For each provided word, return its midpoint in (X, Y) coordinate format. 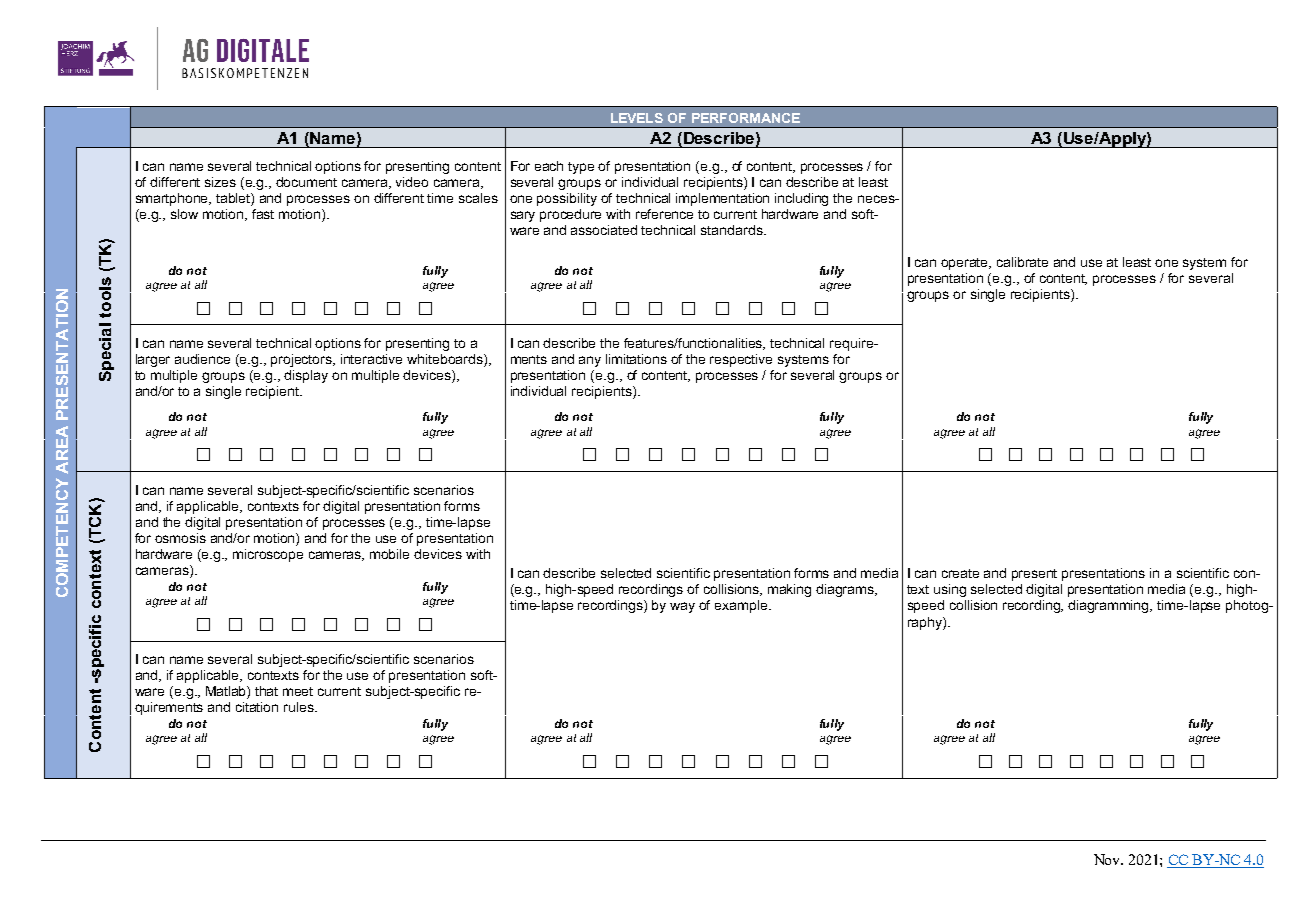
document (306, 182)
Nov (1108, 859)
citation (257, 707)
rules (300, 707)
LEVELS (637, 118)
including (801, 199)
